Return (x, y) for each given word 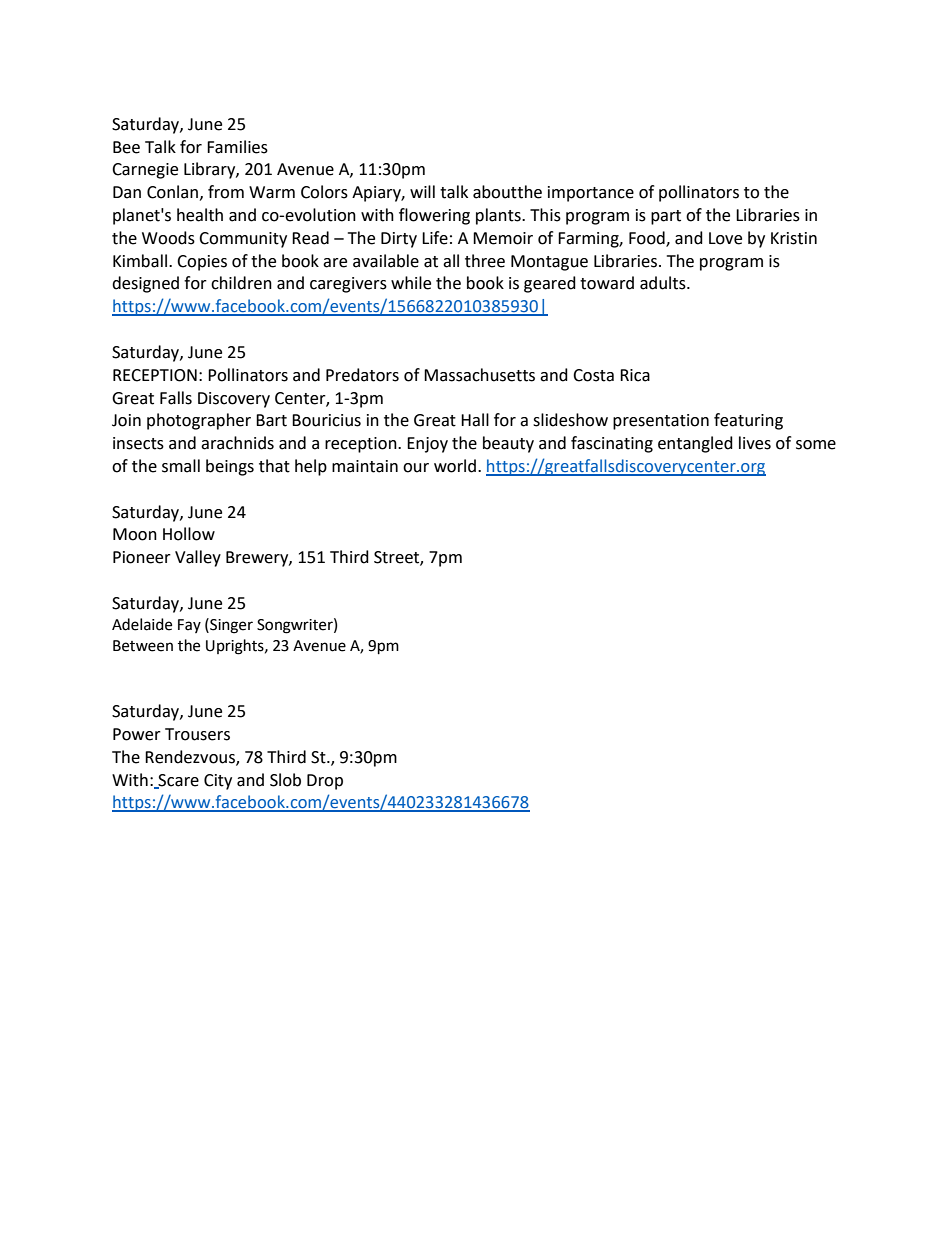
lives (755, 443)
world (456, 466)
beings (230, 467)
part (666, 217)
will (422, 191)
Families (237, 147)
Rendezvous (191, 757)
